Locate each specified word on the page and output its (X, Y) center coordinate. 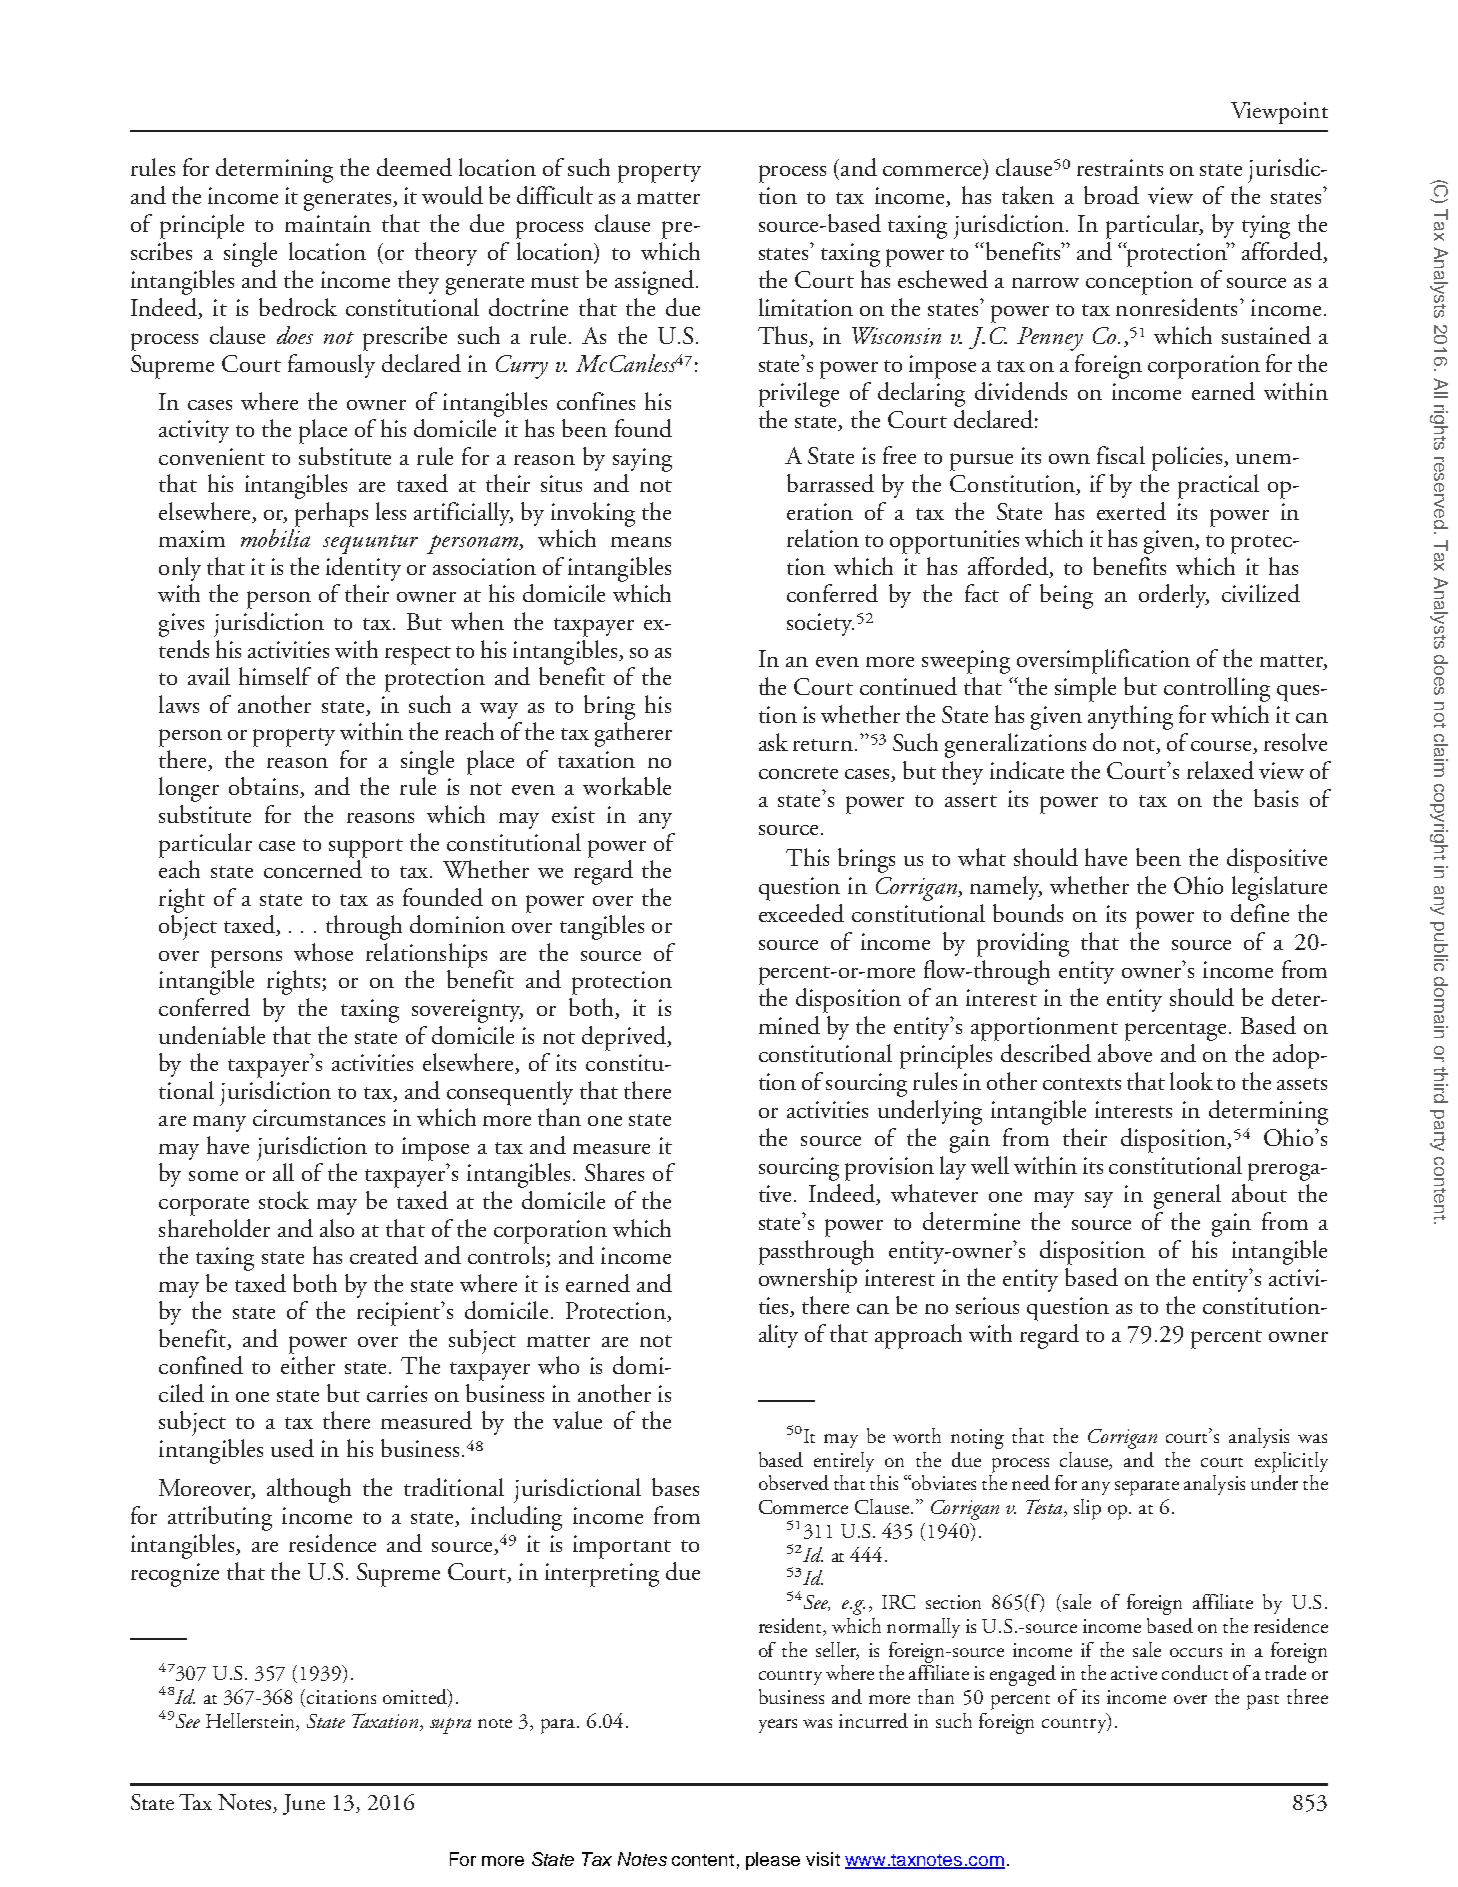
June (304, 1804)
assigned (656, 282)
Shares (614, 1172)
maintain (328, 223)
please (773, 1861)
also (337, 1228)
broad (1111, 195)
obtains (265, 787)
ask (773, 742)
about (1259, 1193)
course (1222, 747)
